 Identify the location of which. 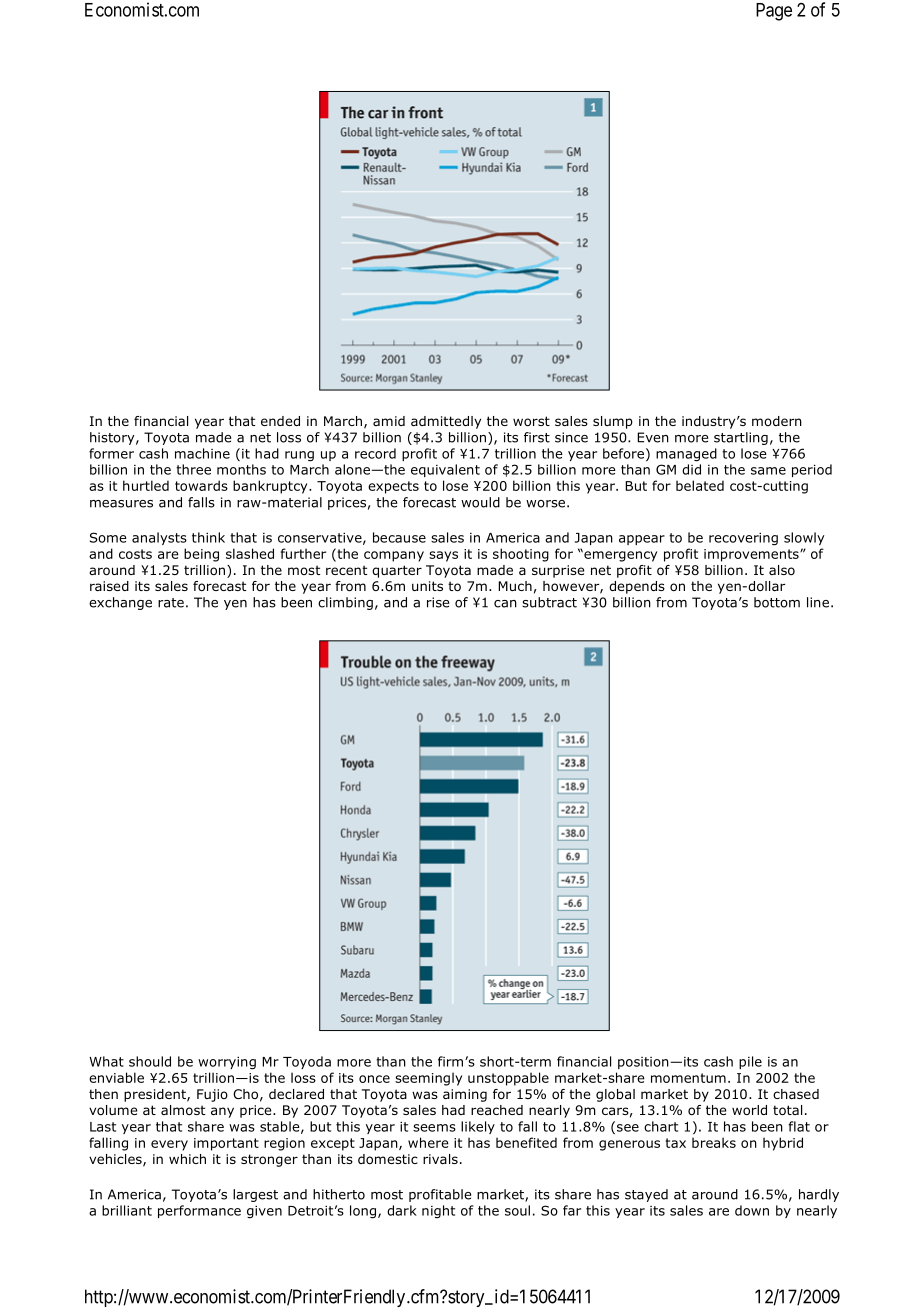
(187, 1159).
